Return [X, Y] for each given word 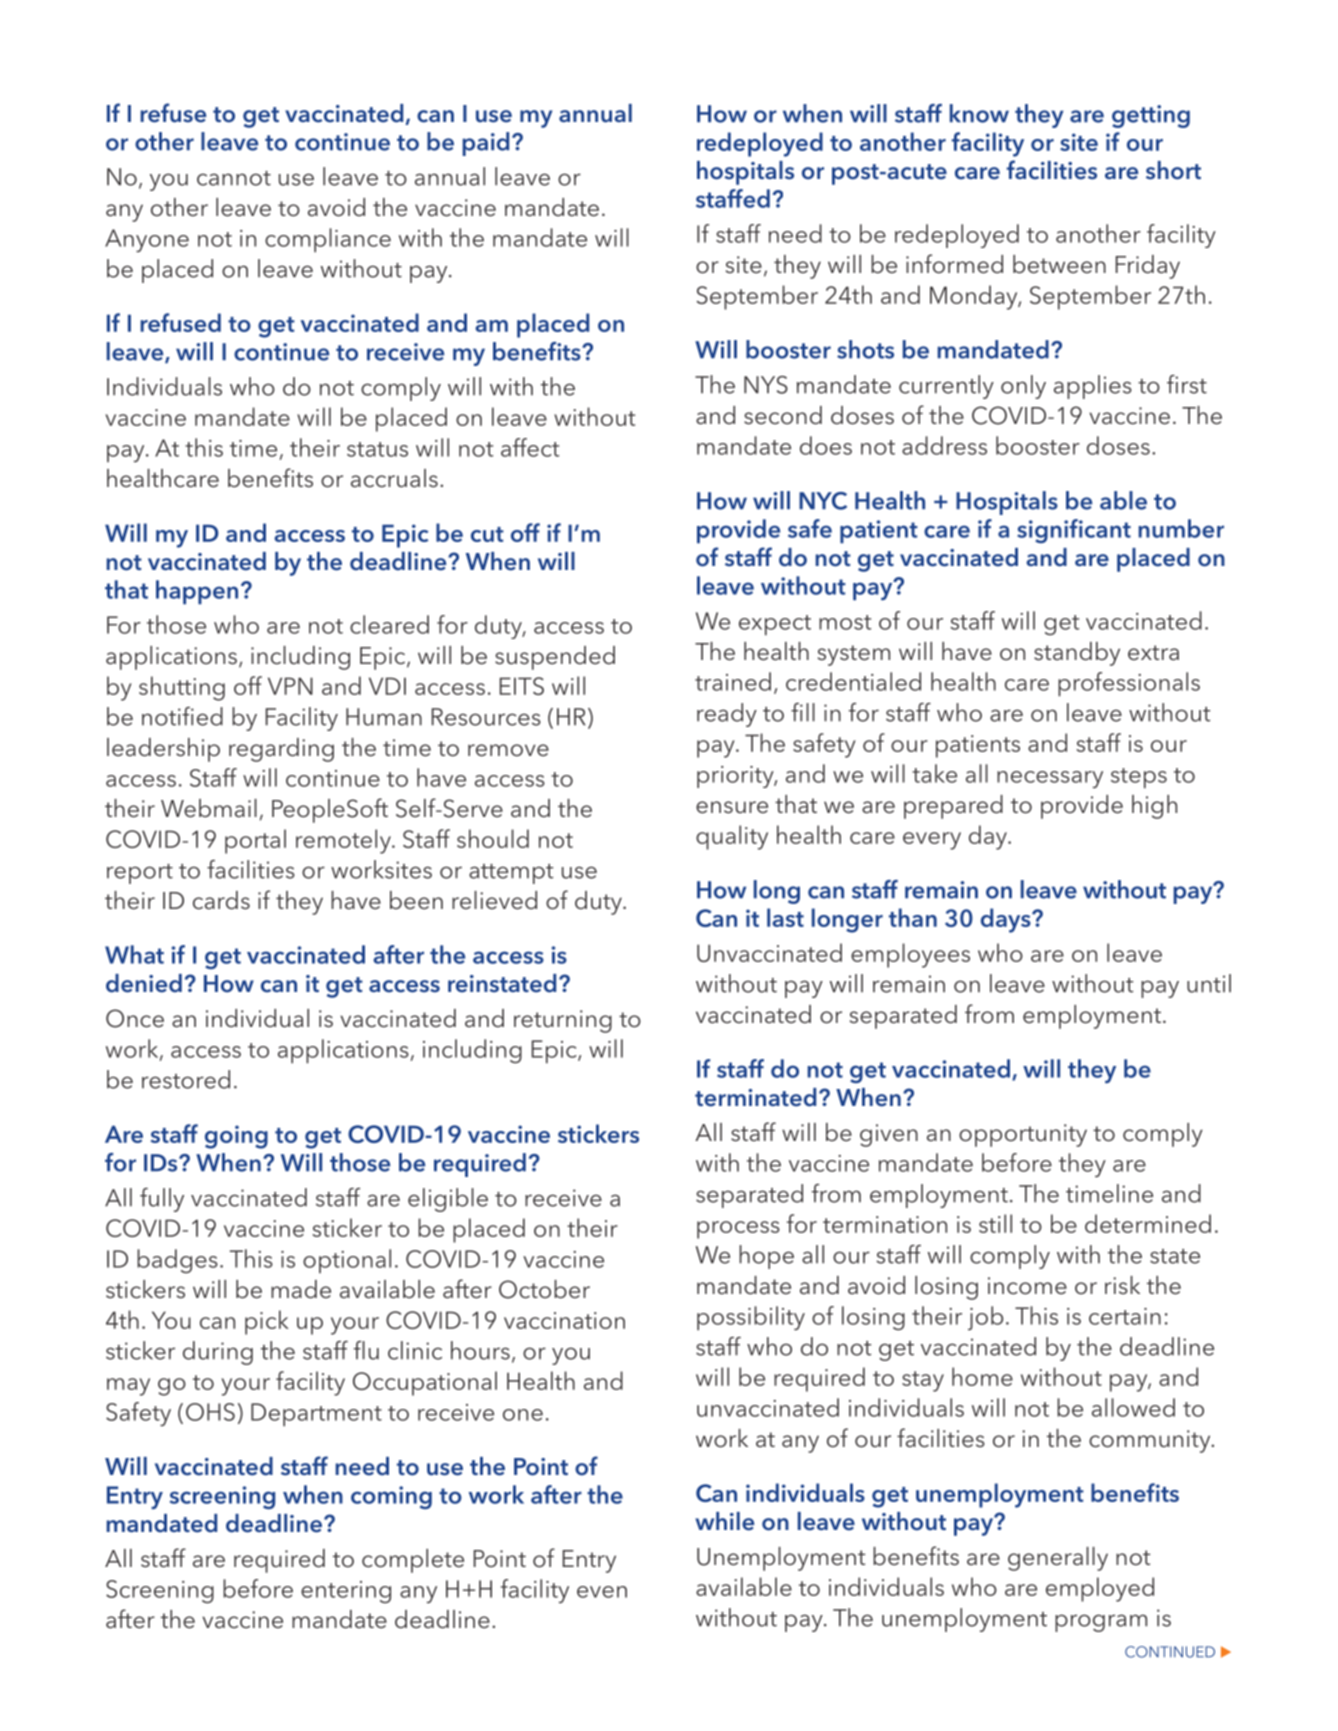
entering [346, 1592]
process [738, 1230]
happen [197, 592]
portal [255, 841]
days [1007, 920]
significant [1074, 531]
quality [732, 837]
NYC [823, 501]
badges [177, 1261]
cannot [234, 178]
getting [1151, 116]
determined [1148, 1223]
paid [486, 144]
